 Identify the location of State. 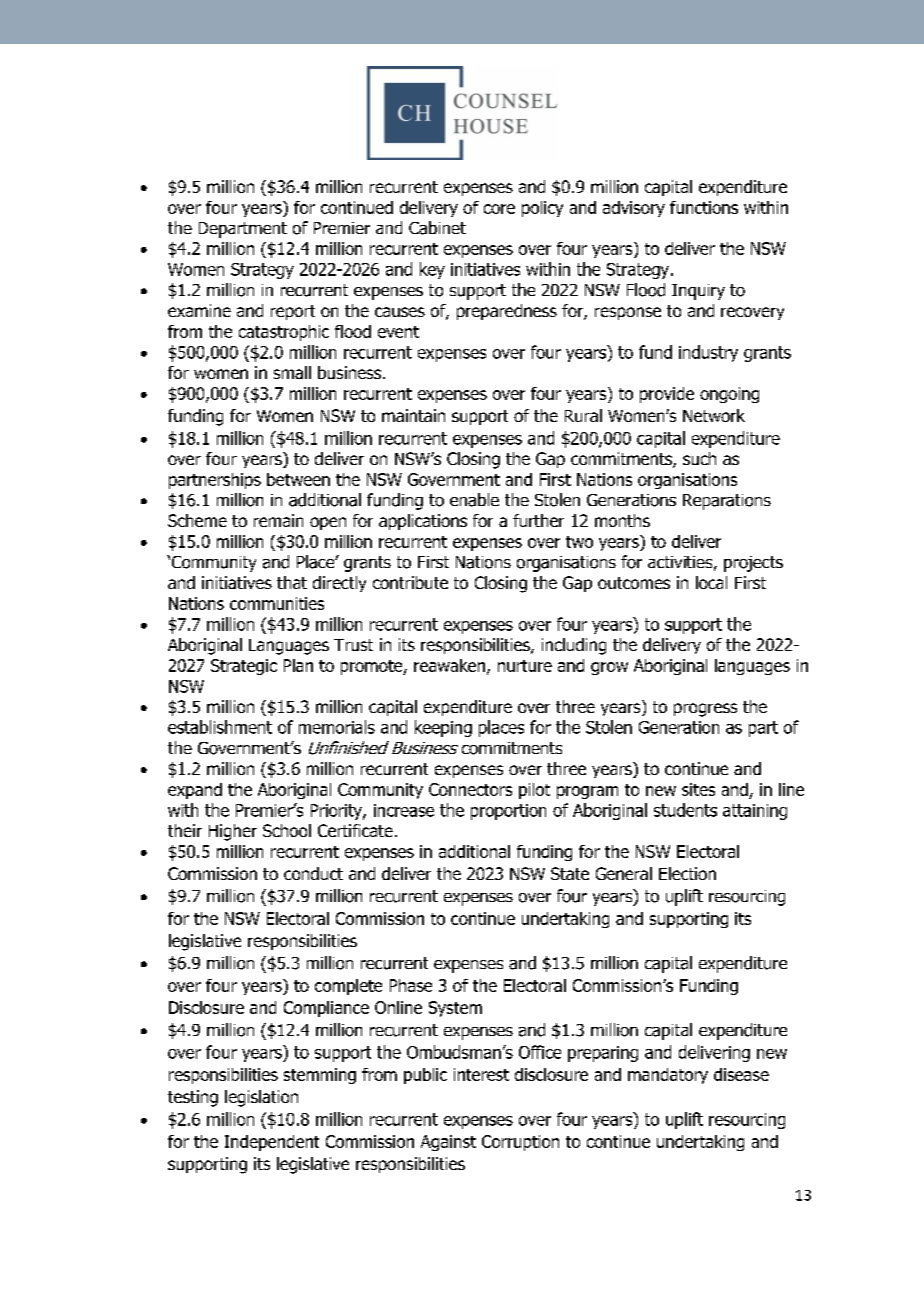
(570, 873).
